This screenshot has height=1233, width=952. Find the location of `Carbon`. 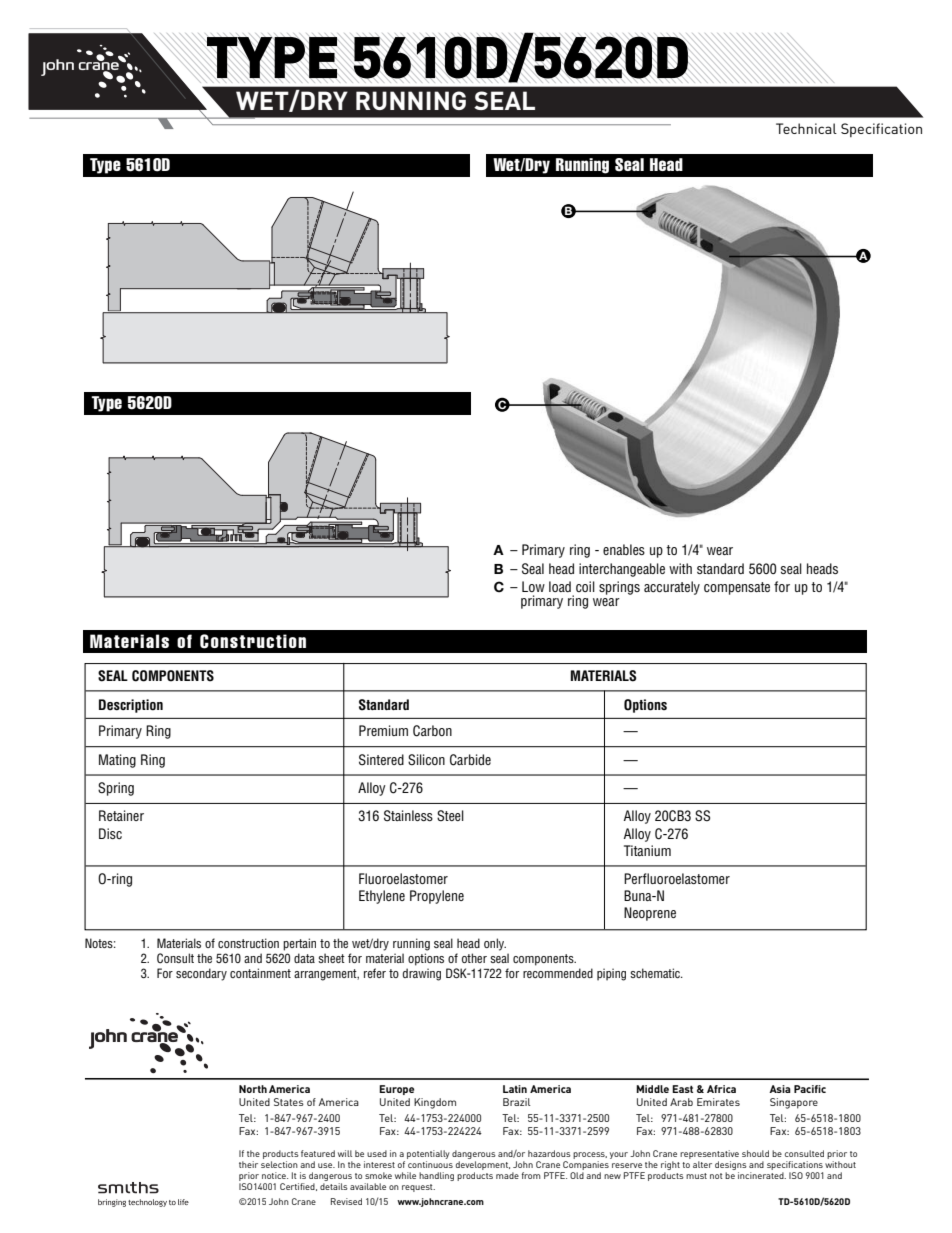

Carbon is located at coordinates (432, 731).
